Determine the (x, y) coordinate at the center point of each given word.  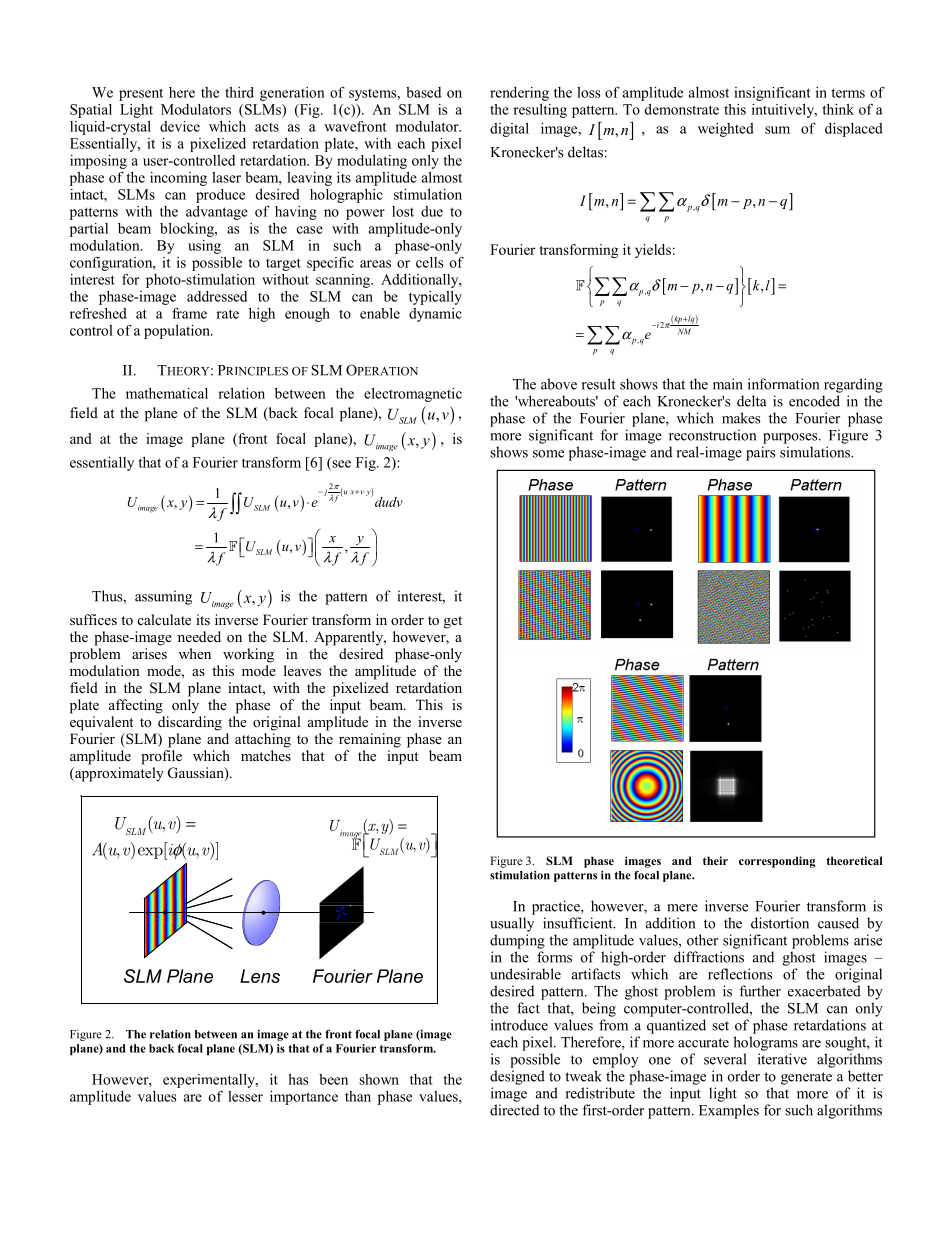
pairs (760, 453)
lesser (245, 1096)
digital (509, 130)
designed (517, 1077)
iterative (782, 1059)
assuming (163, 597)
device (180, 126)
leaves (302, 670)
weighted (726, 130)
